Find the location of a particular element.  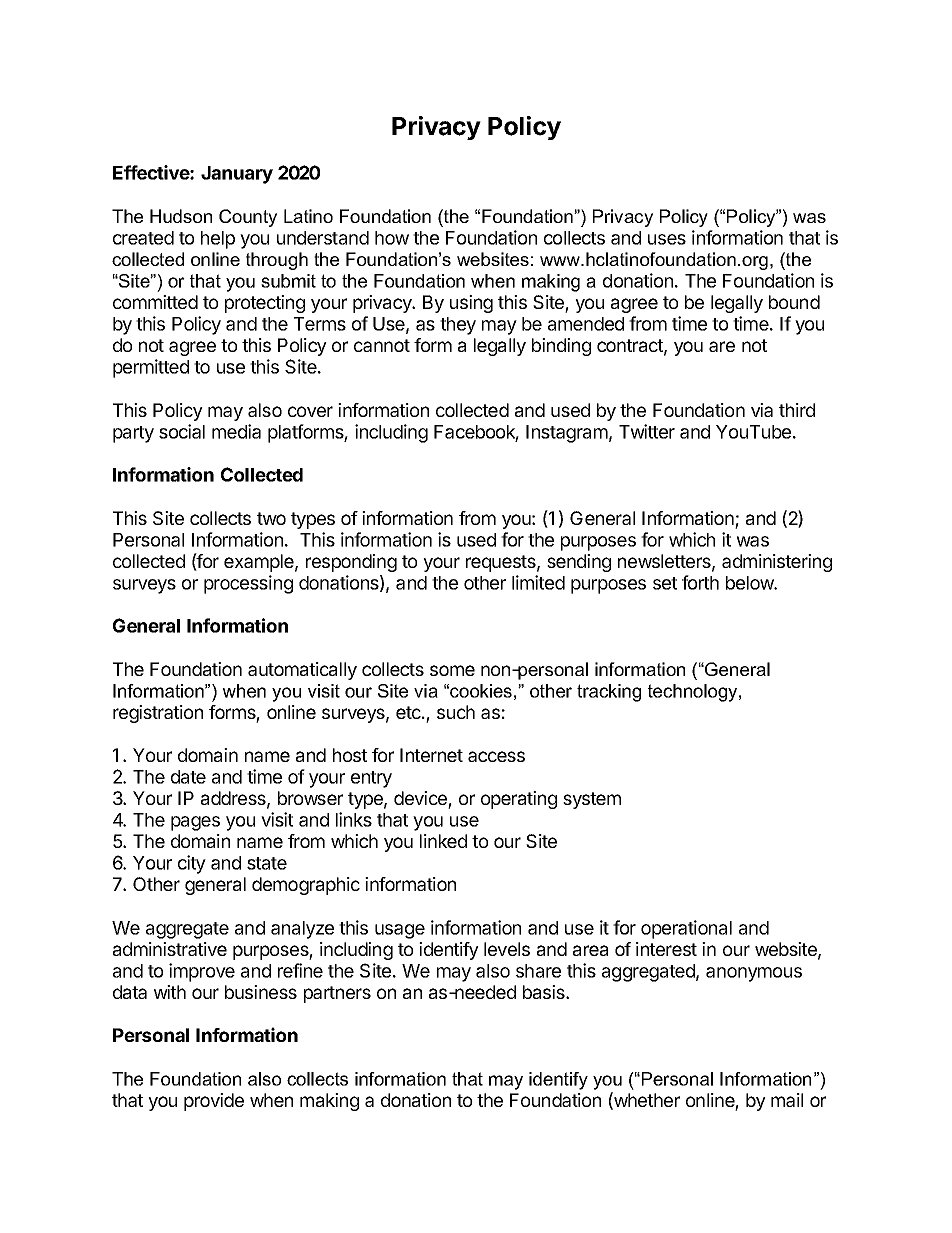

Instagram is located at coordinates (567, 434).
